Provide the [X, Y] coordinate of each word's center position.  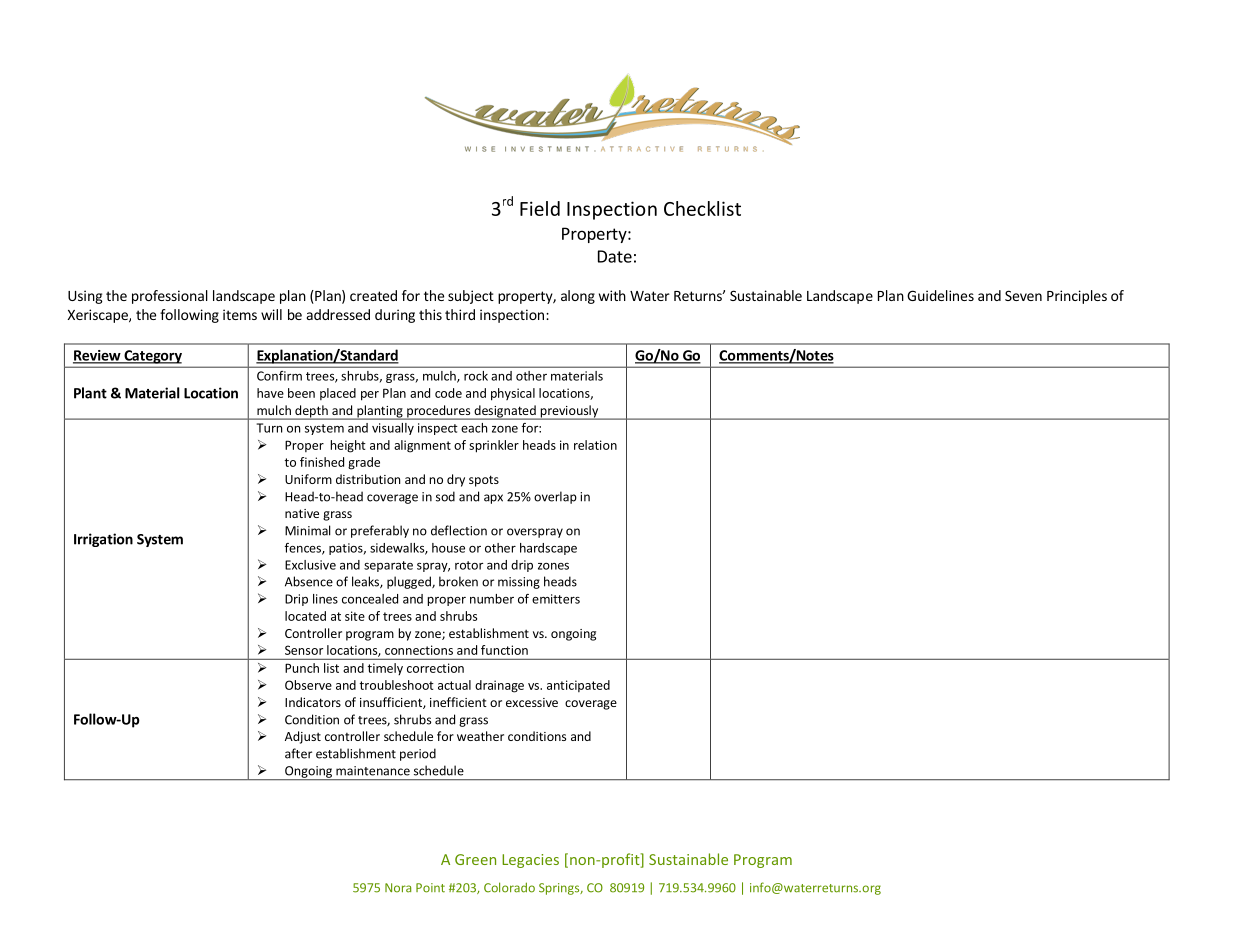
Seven [1023, 295]
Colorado [509, 887]
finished [322, 462]
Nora [398, 888]
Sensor [304, 650]
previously [569, 412]
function [504, 650]
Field [540, 208]
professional [170, 297]
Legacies [530, 861]
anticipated [578, 686]
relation [595, 445]
